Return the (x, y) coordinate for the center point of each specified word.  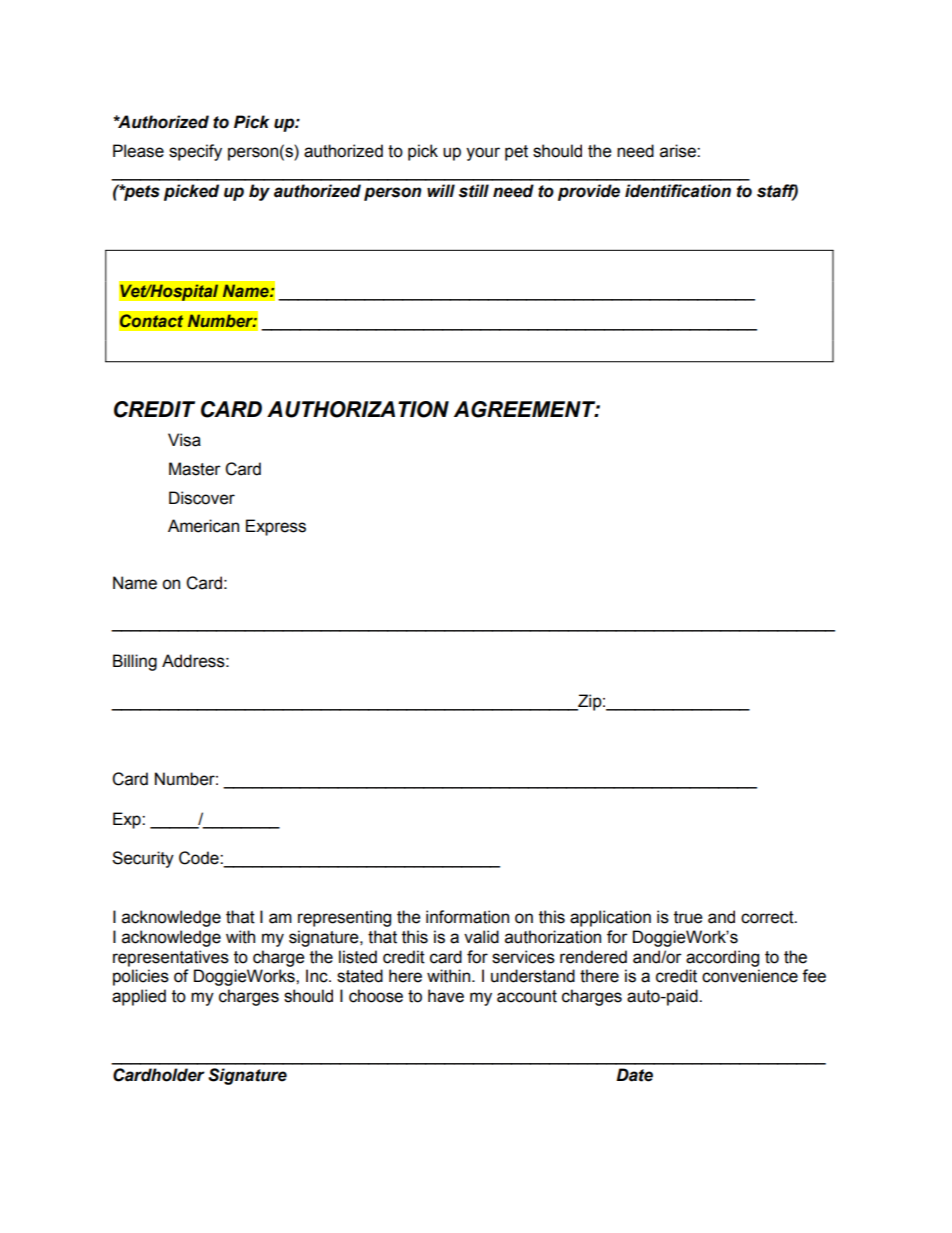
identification (678, 191)
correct (768, 917)
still (474, 191)
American (203, 526)
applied (139, 997)
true (688, 917)
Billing (135, 662)
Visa (184, 440)
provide (589, 192)
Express (276, 527)
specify (195, 152)
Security (143, 859)
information (467, 917)
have (446, 996)
